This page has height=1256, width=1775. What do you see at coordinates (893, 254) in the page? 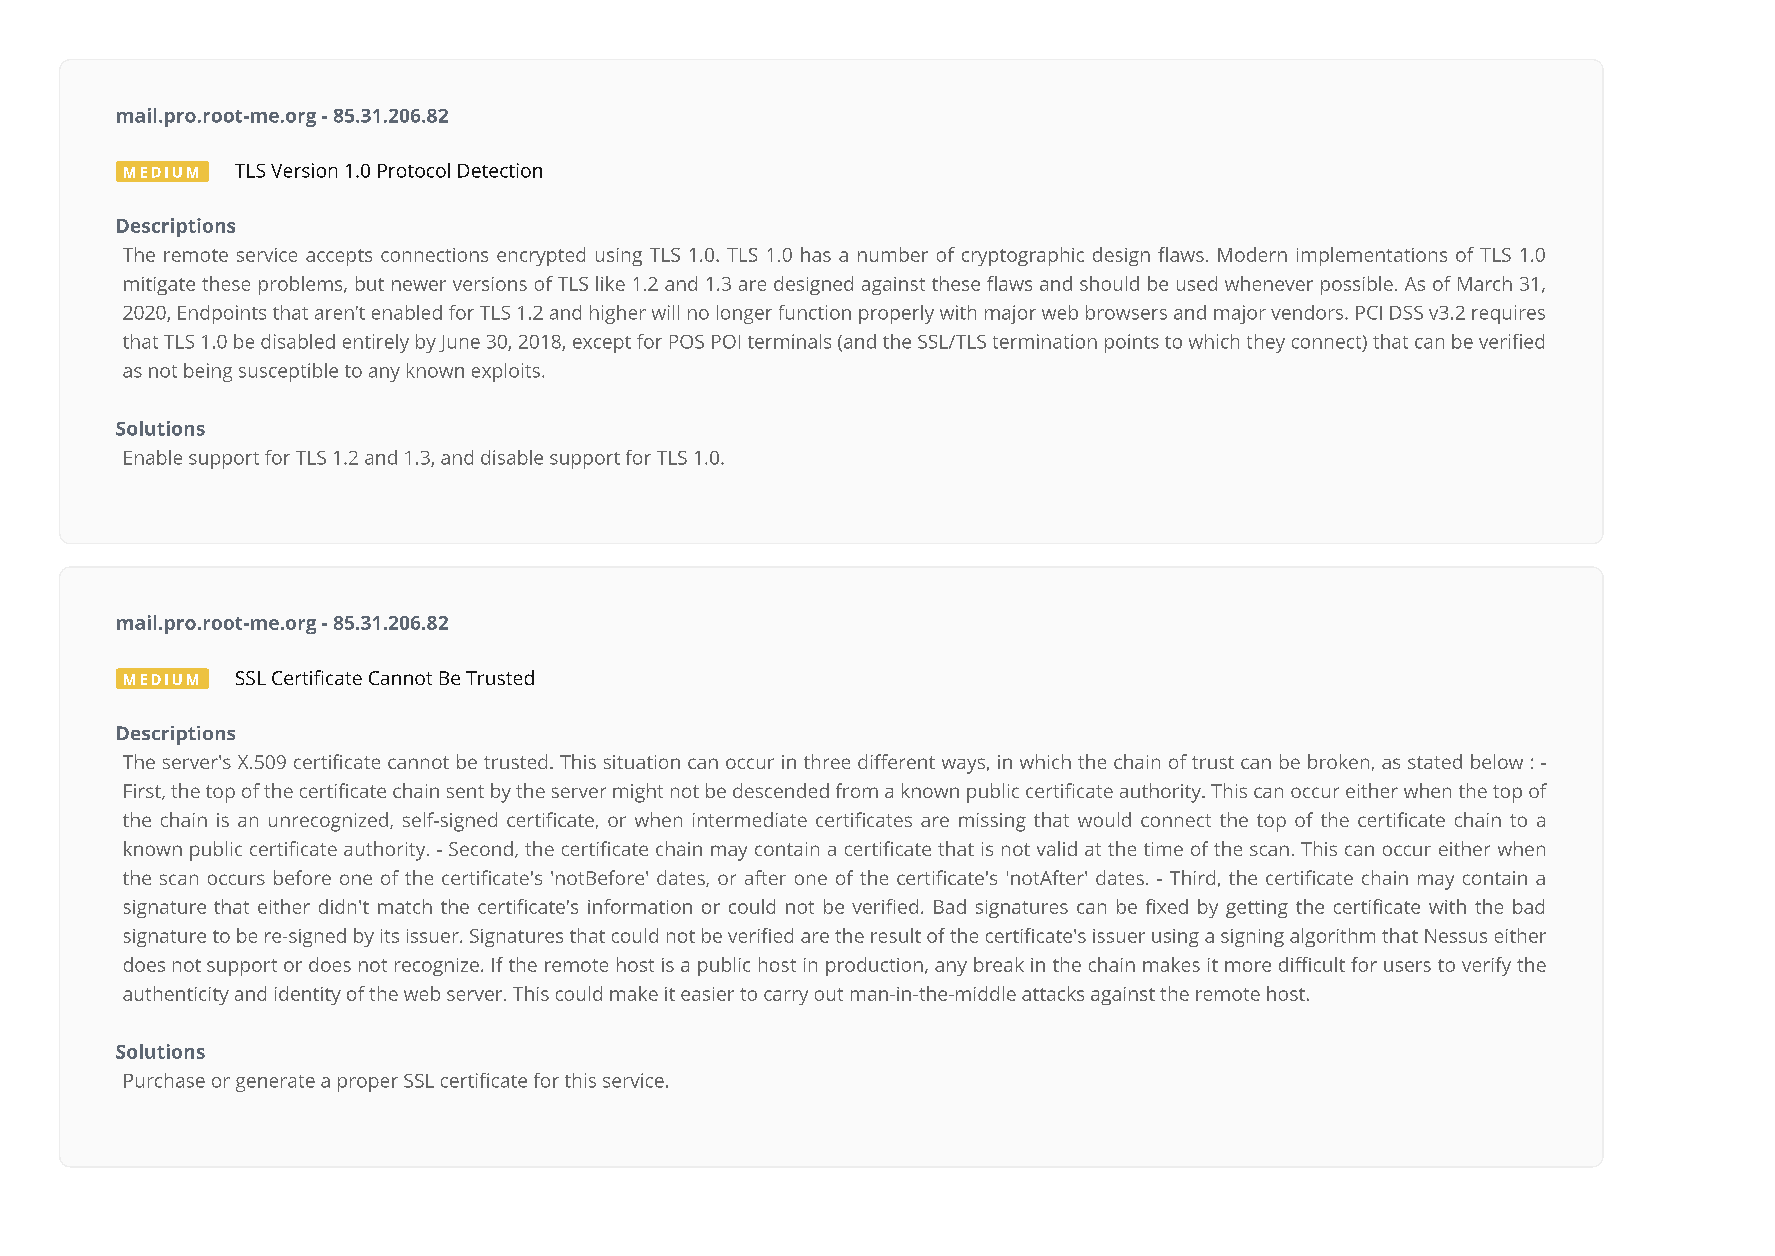
I see `number` at bounding box center [893, 254].
